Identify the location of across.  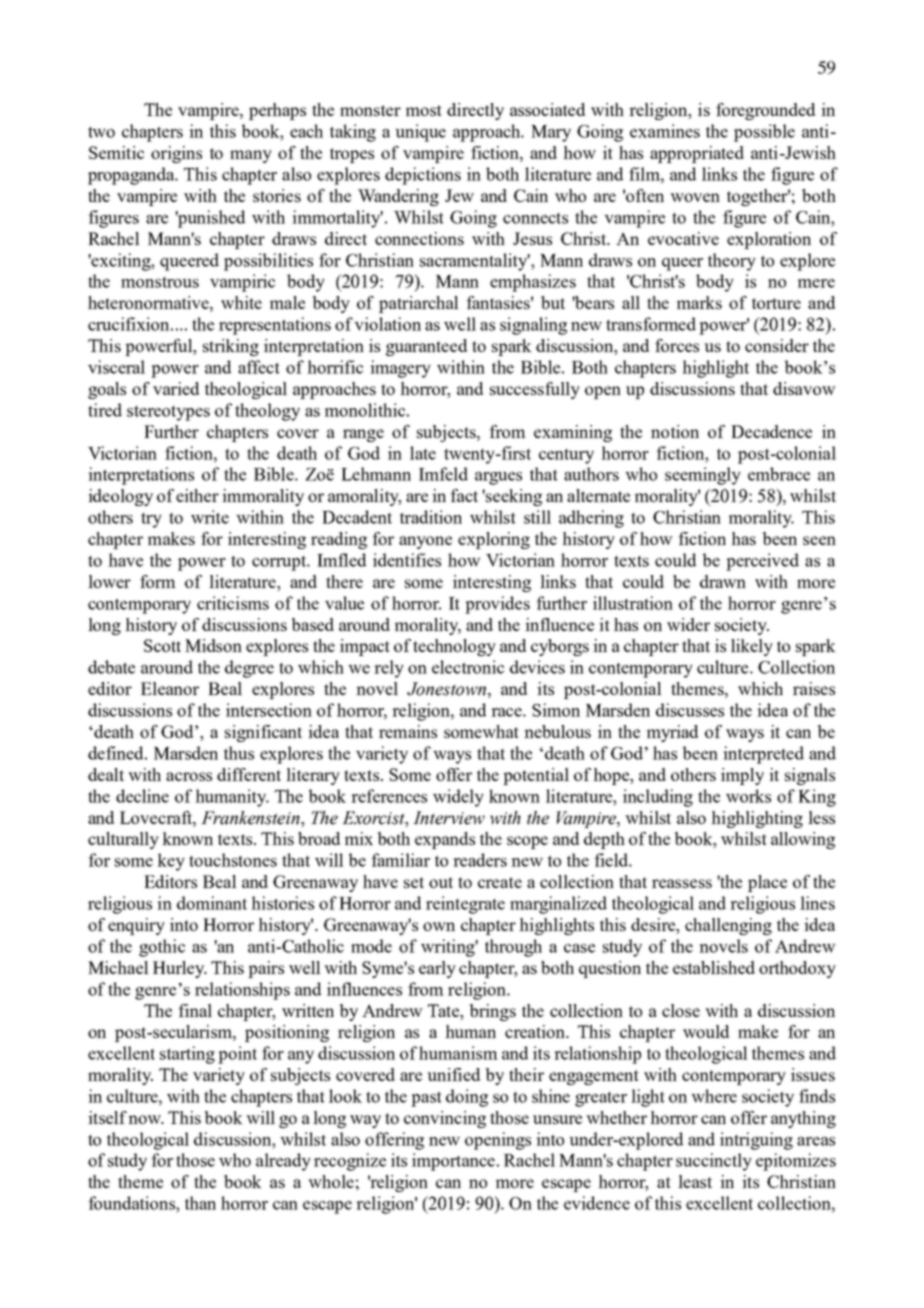
(189, 776).
